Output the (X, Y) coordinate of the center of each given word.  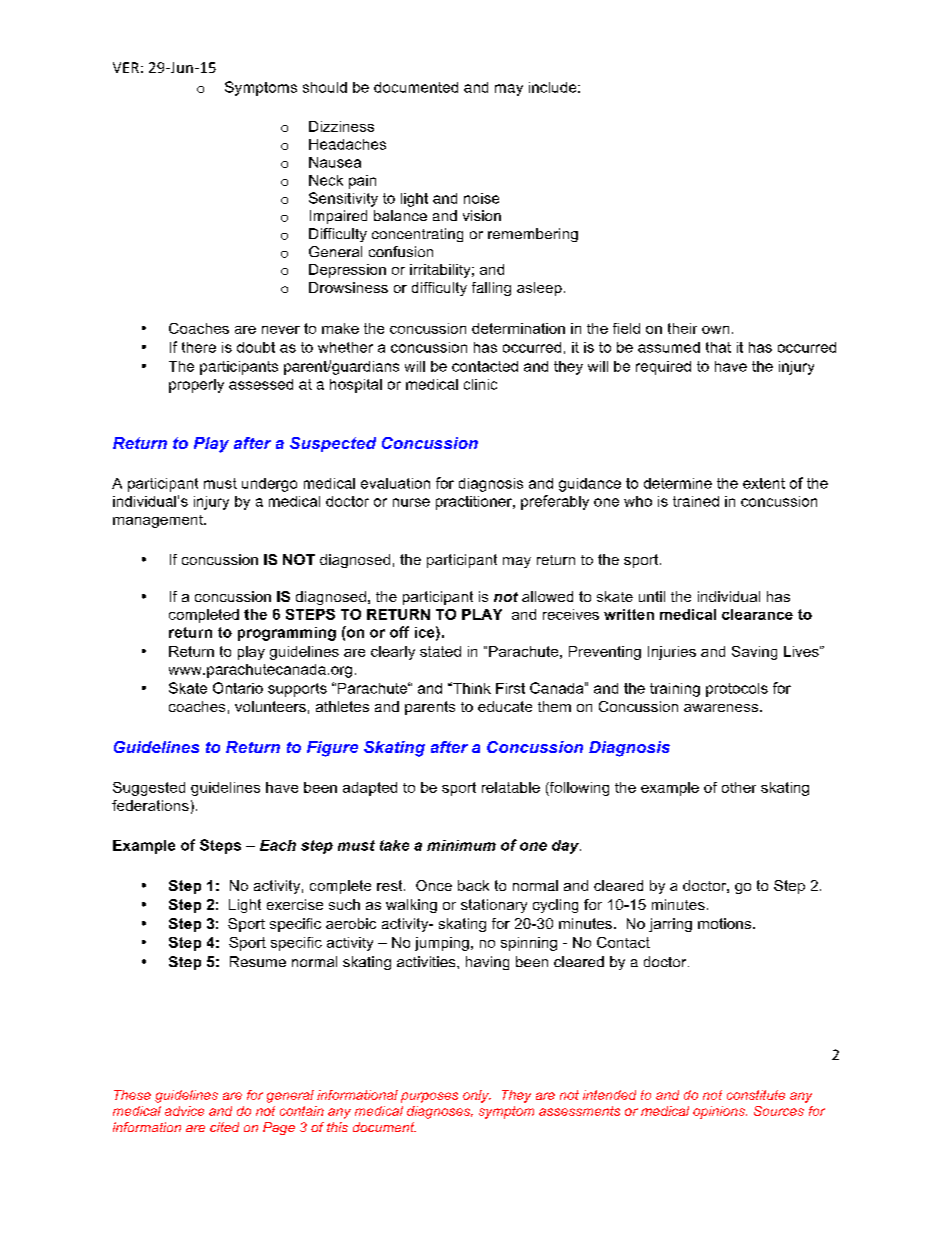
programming (287, 634)
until (652, 596)
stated (440, 651)
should (325, 87)
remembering (533, 235)
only (477, 1096)
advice (184, 1111)
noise (481, 198)
